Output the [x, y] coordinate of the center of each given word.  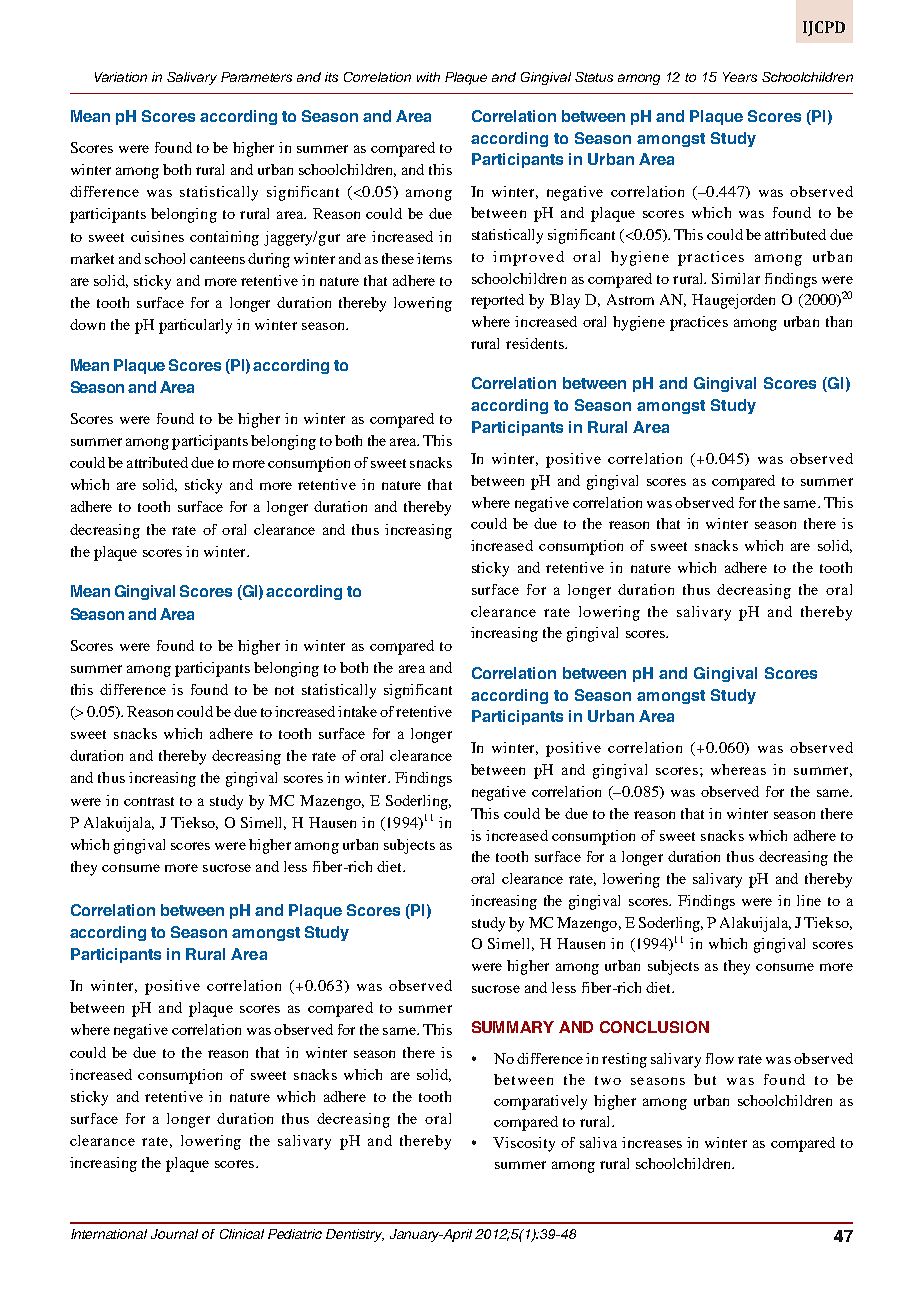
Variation [121, 77]
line [809, 900]
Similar [736, 278]
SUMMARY [513, 1027]
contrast [149, 801]
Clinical [242, 1234]
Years [740, 77]
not [284, 690]
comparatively [540, 1102]
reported [497, 301]
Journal [174, 1234]
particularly [195, 326]
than [839, 321]
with [428, 77]
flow [720, 1058]
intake [357, 711]
